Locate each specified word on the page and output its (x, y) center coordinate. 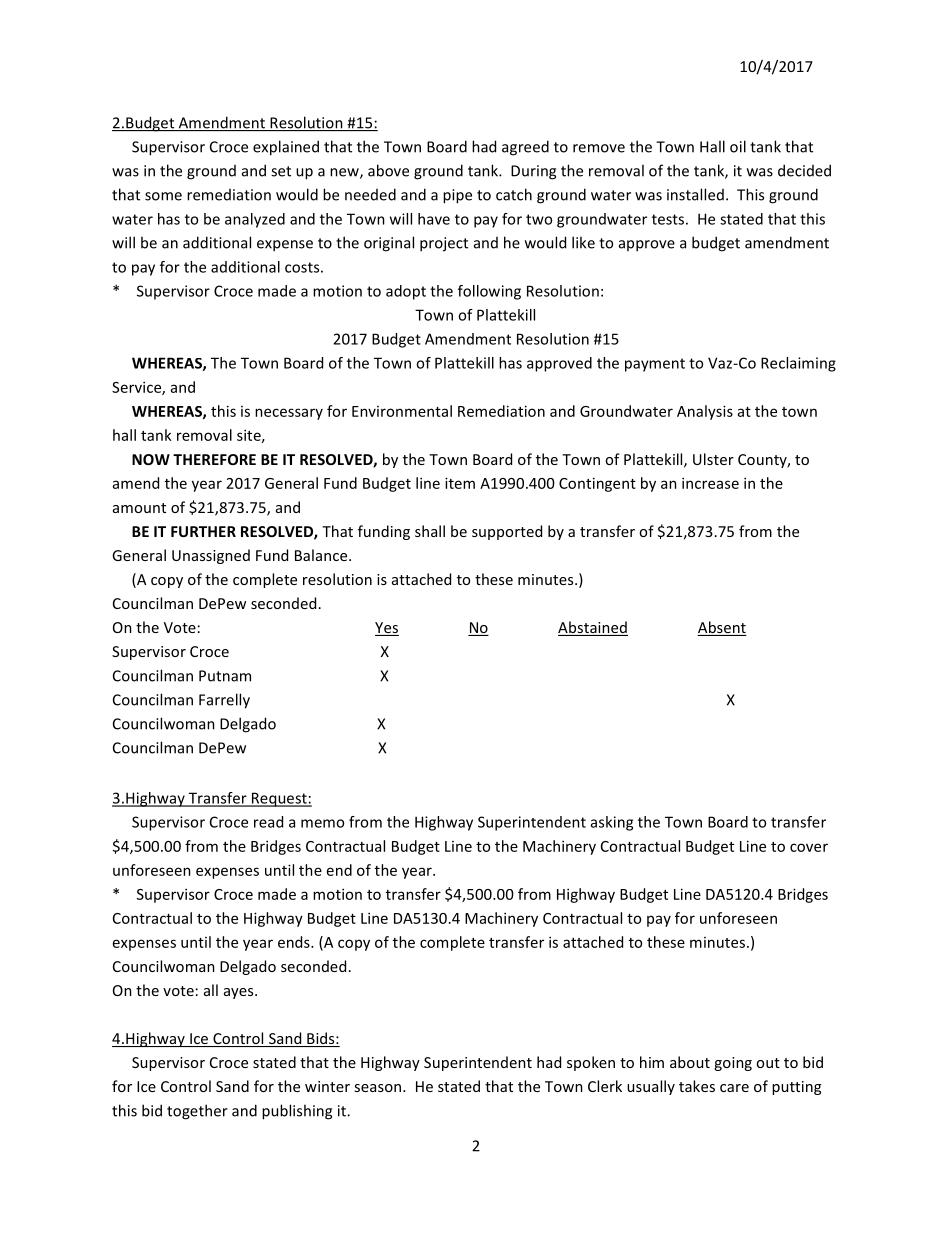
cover (809, 847)
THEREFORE (214, 459)
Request (279, 799)
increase (710, 483)
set (281, 171)
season (379, 1088)
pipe (457, 196)
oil (738, 146)
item (460, 483)
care (734, 1088)
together (197, 1112)
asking (612, 823)
